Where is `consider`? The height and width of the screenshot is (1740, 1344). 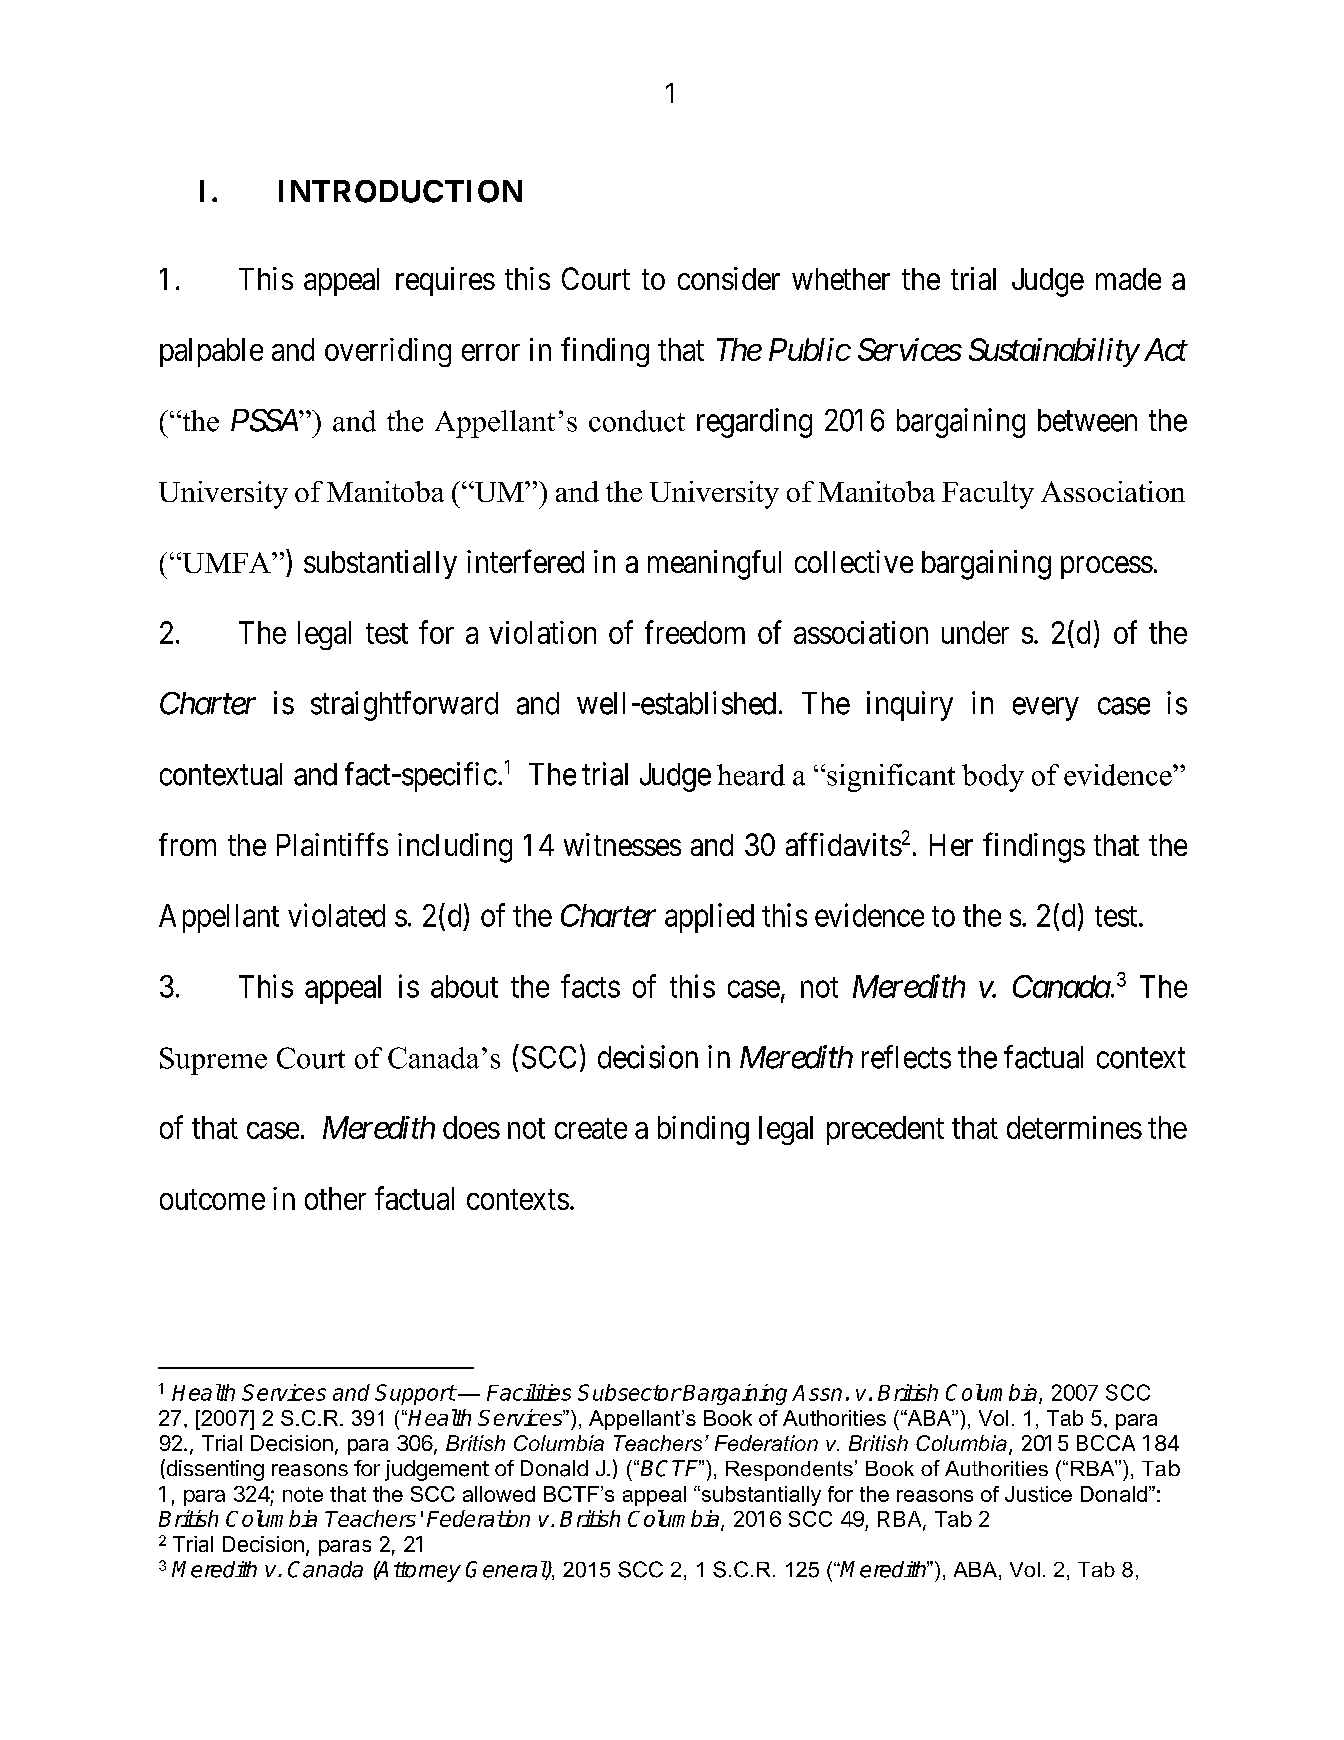 consider is located at coordinates (729, 278).
